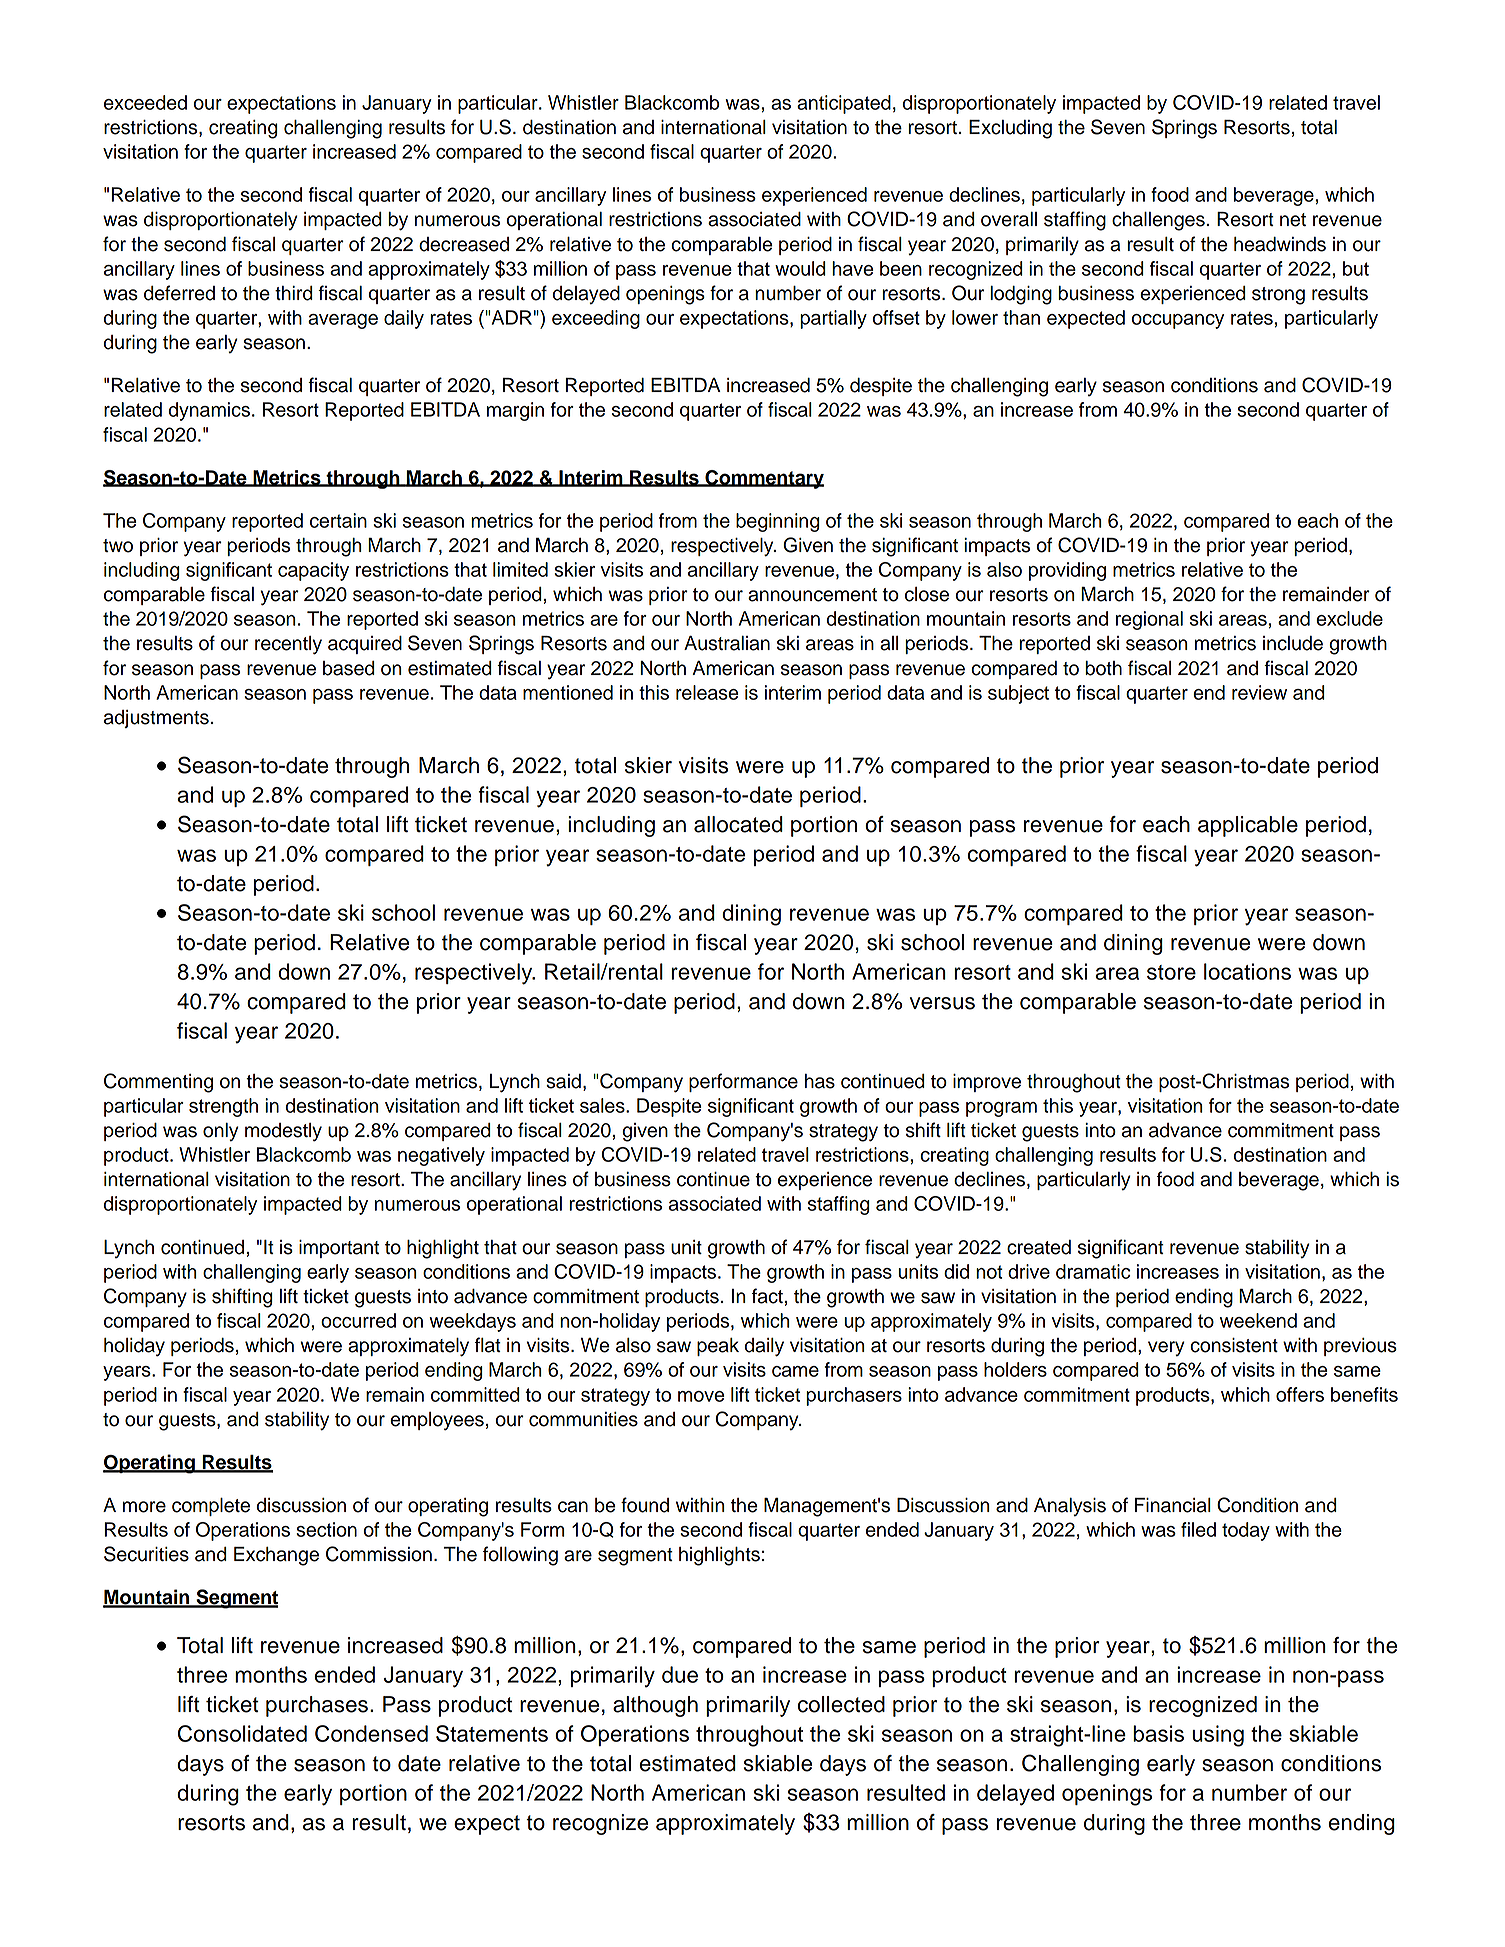 The width and height of the page is (1505, 1947). What do you see at coordinates (145, 102) in the page?
I see `exceeded` at bounding box center [145, 102].
